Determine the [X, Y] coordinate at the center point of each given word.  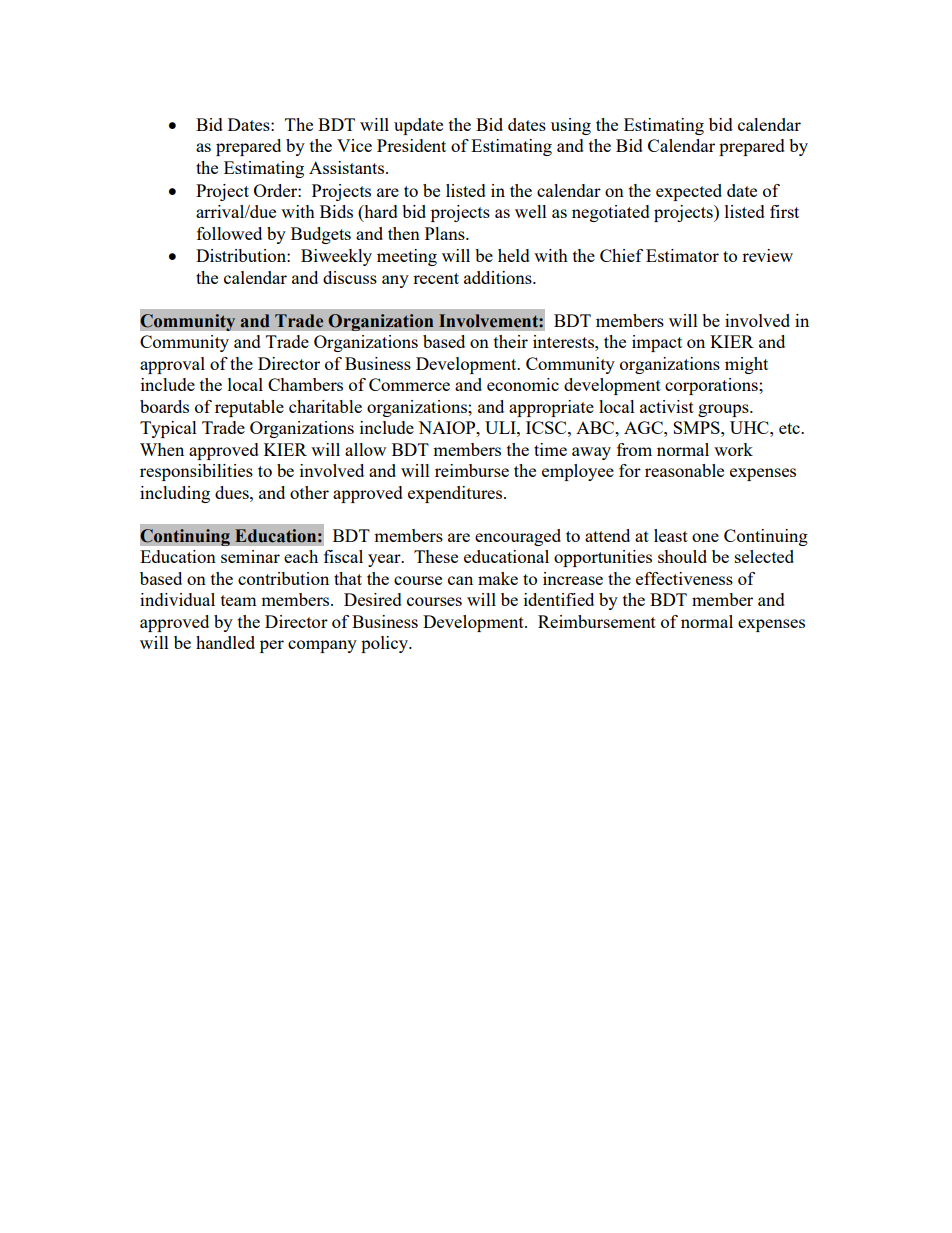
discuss [350, 277]
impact [657, 343]
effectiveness [684, 578]
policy [385, 644]
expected [689, 192]
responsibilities [196, 472]
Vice [354, 145]
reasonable [684, 470]
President [411, 145]
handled [225, 642]
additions [499, 277]
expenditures [456, 494]
